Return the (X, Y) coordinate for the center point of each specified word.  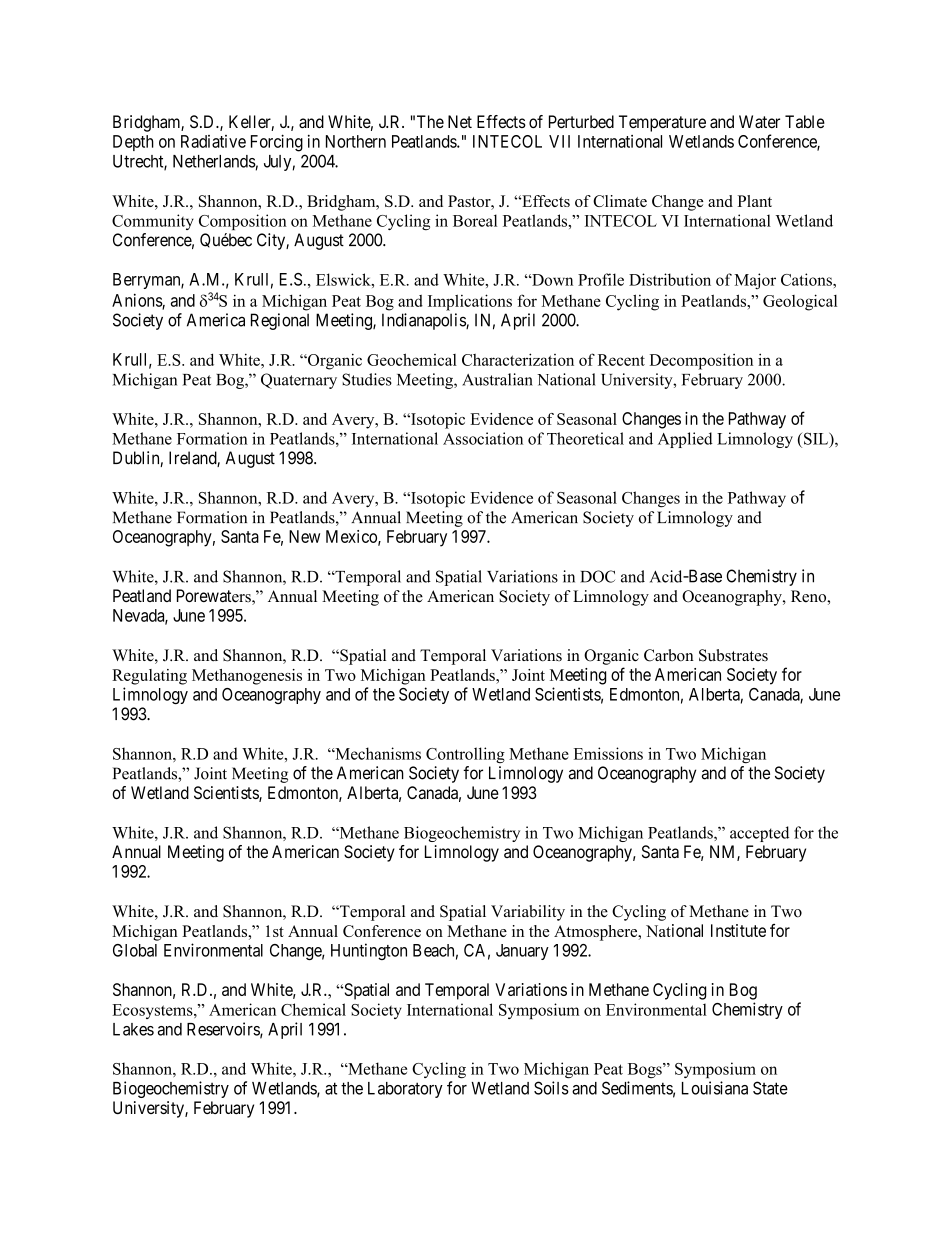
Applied (685, 440)
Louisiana (715, 1088)
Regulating (149, 677)
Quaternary (299, 381)
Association (483, 438)
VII (559, 141)
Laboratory (405, 1090)
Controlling (465, 755)
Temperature (662, 123)
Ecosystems (153, 1011)
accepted (759, 834)
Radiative (213, 141)
